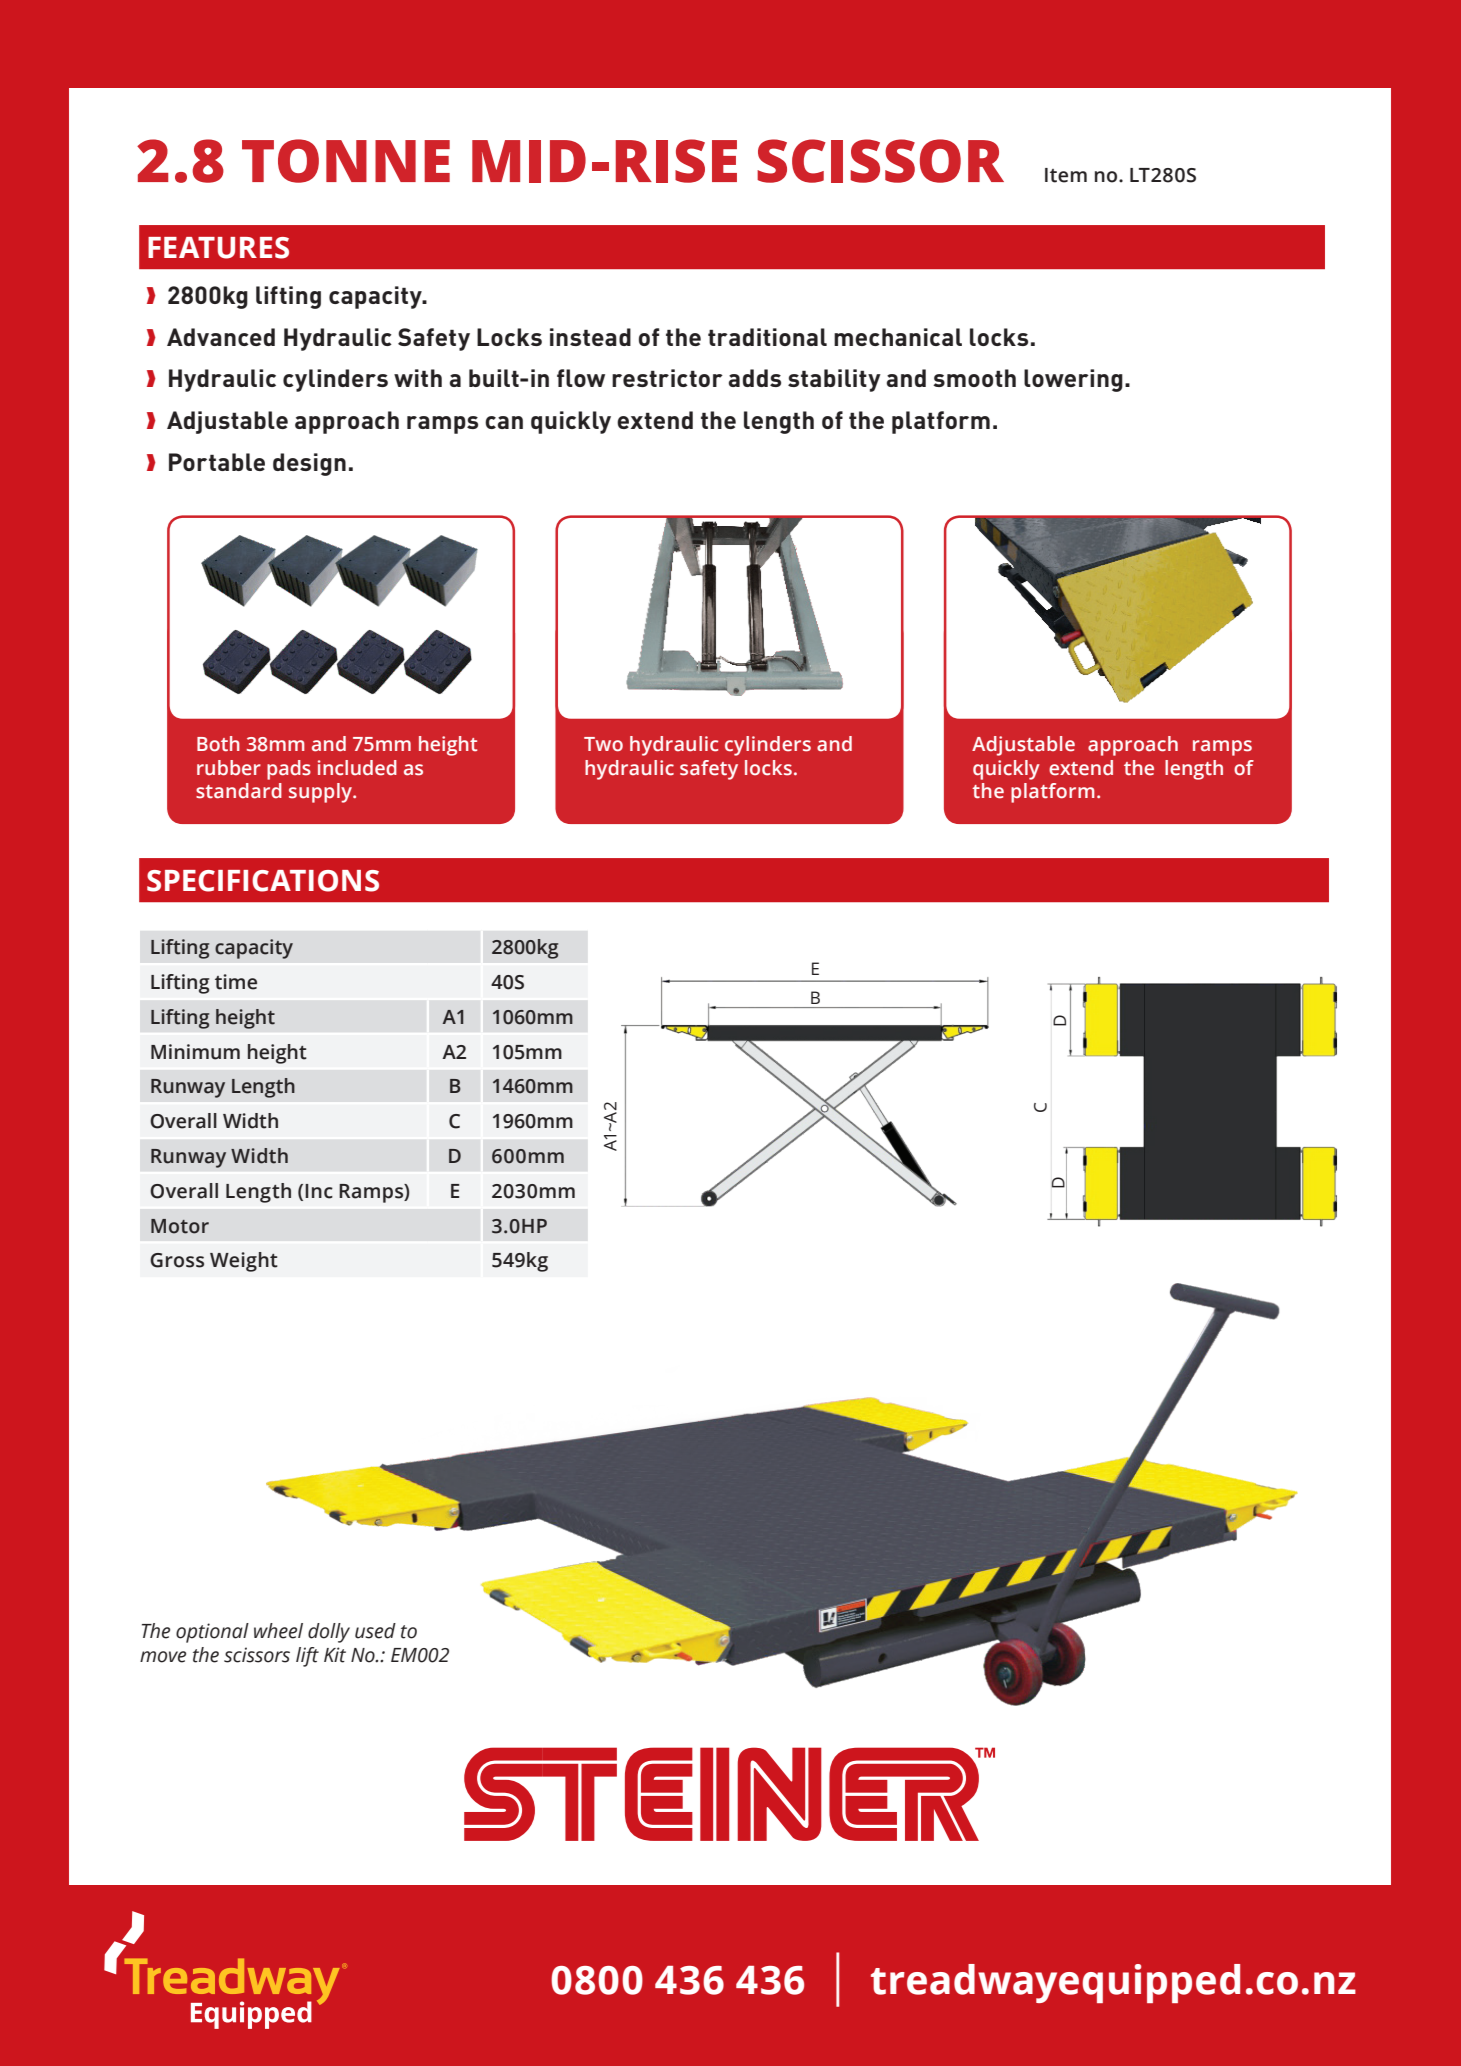 The image size is (1461, 2066). Describe the element at coordinates (590, 337) in the screenshot. I see `instead` at that location.
